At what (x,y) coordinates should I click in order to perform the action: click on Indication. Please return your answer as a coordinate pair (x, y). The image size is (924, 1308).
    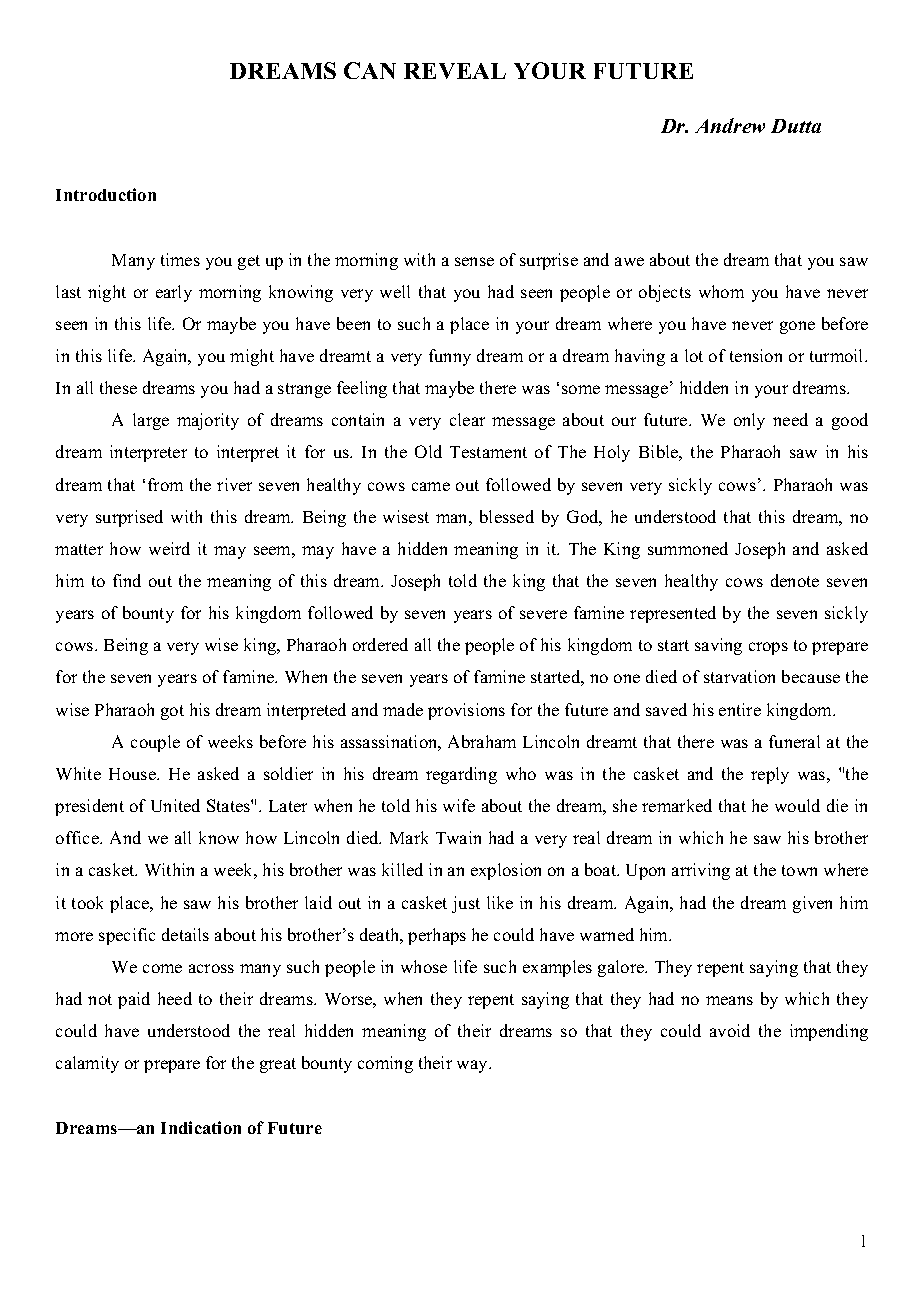
    Looking at the image, I should click on (201, 1127).
